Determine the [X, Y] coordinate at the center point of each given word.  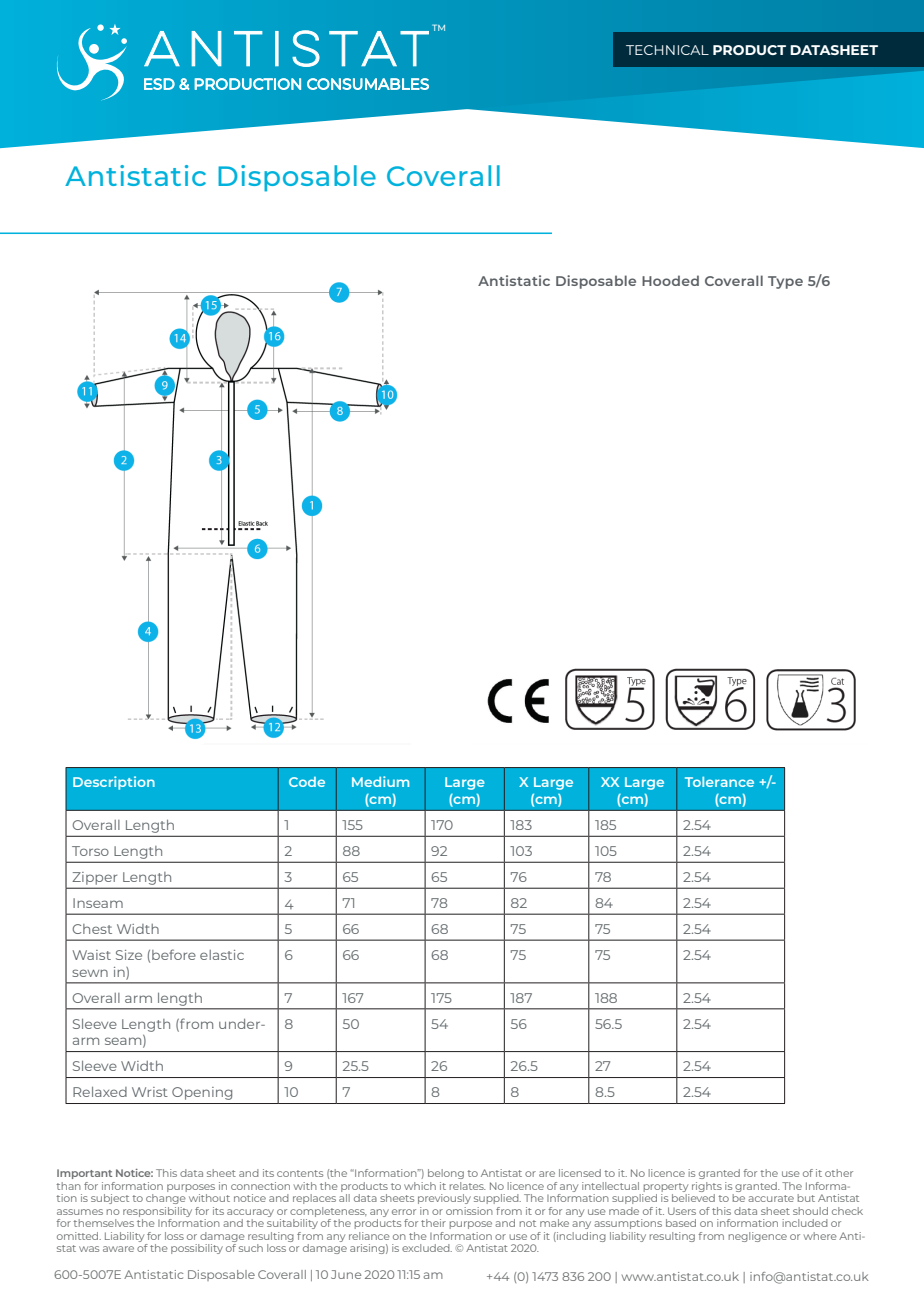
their [433, 1223]
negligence [758, 1237]
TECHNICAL [667, 50]
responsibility [157, 1212]
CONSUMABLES [368, 84]
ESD [159, 84]
